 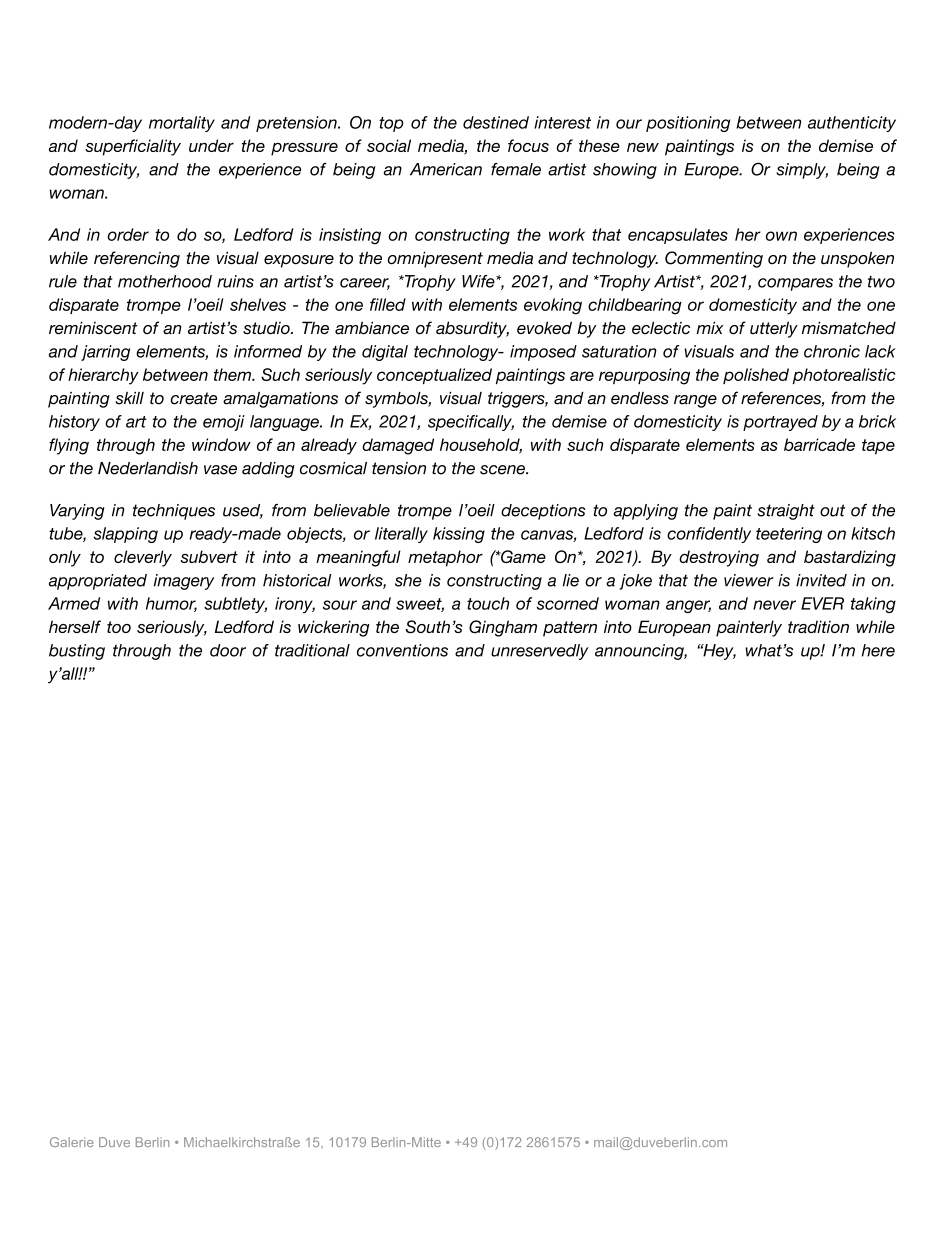 I want to click on here, so click(x=878, y=650).
